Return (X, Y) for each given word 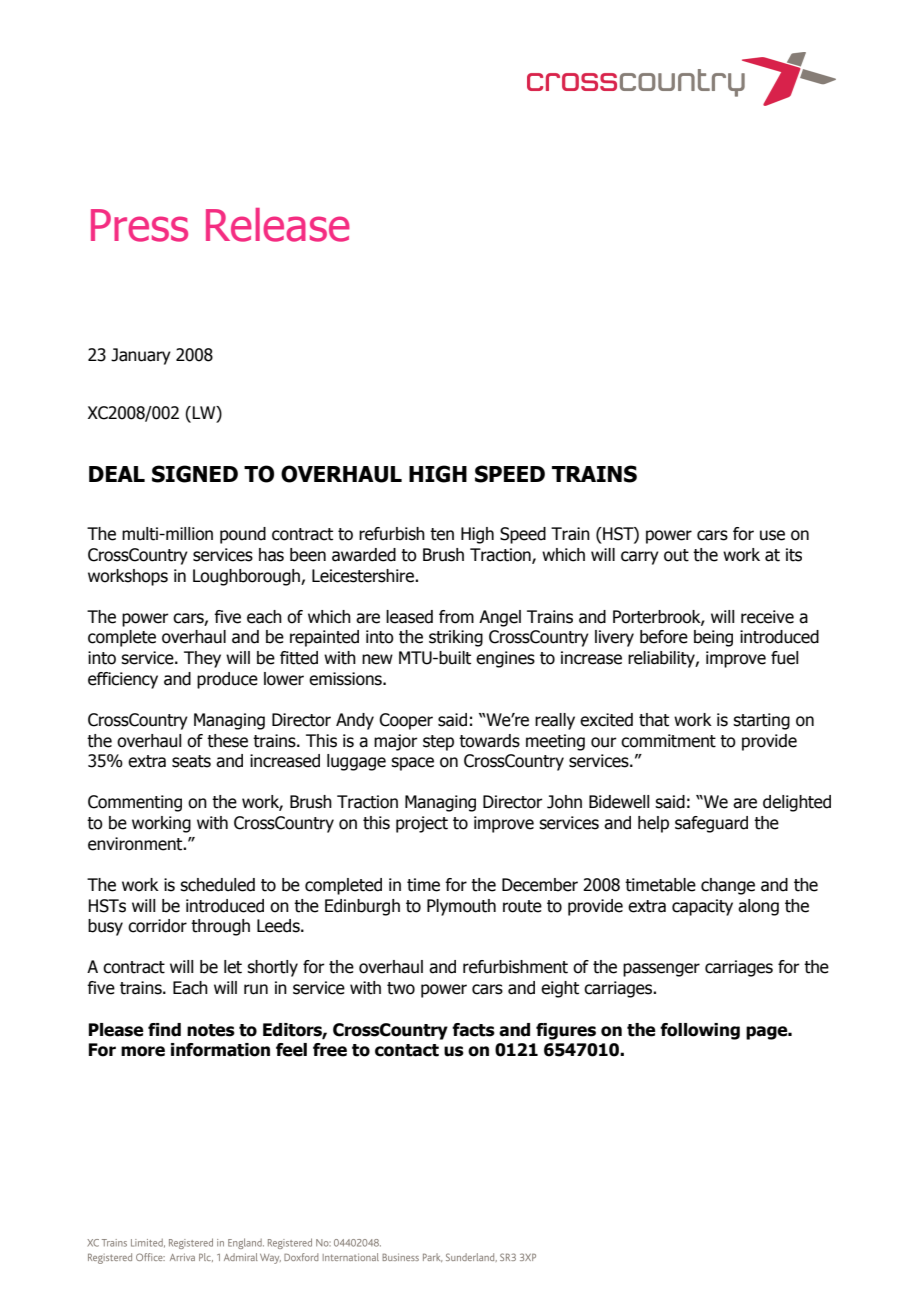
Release (278, 225)
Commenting (135, 803)
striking (456, 638)
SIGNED (195, 474)
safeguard (711, 824)
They (202, 659)
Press (139, 225)
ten (442, 534)
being (713, 638)
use (772, 535)
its (794, 555)
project (422, 824)
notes (211, 1030)
